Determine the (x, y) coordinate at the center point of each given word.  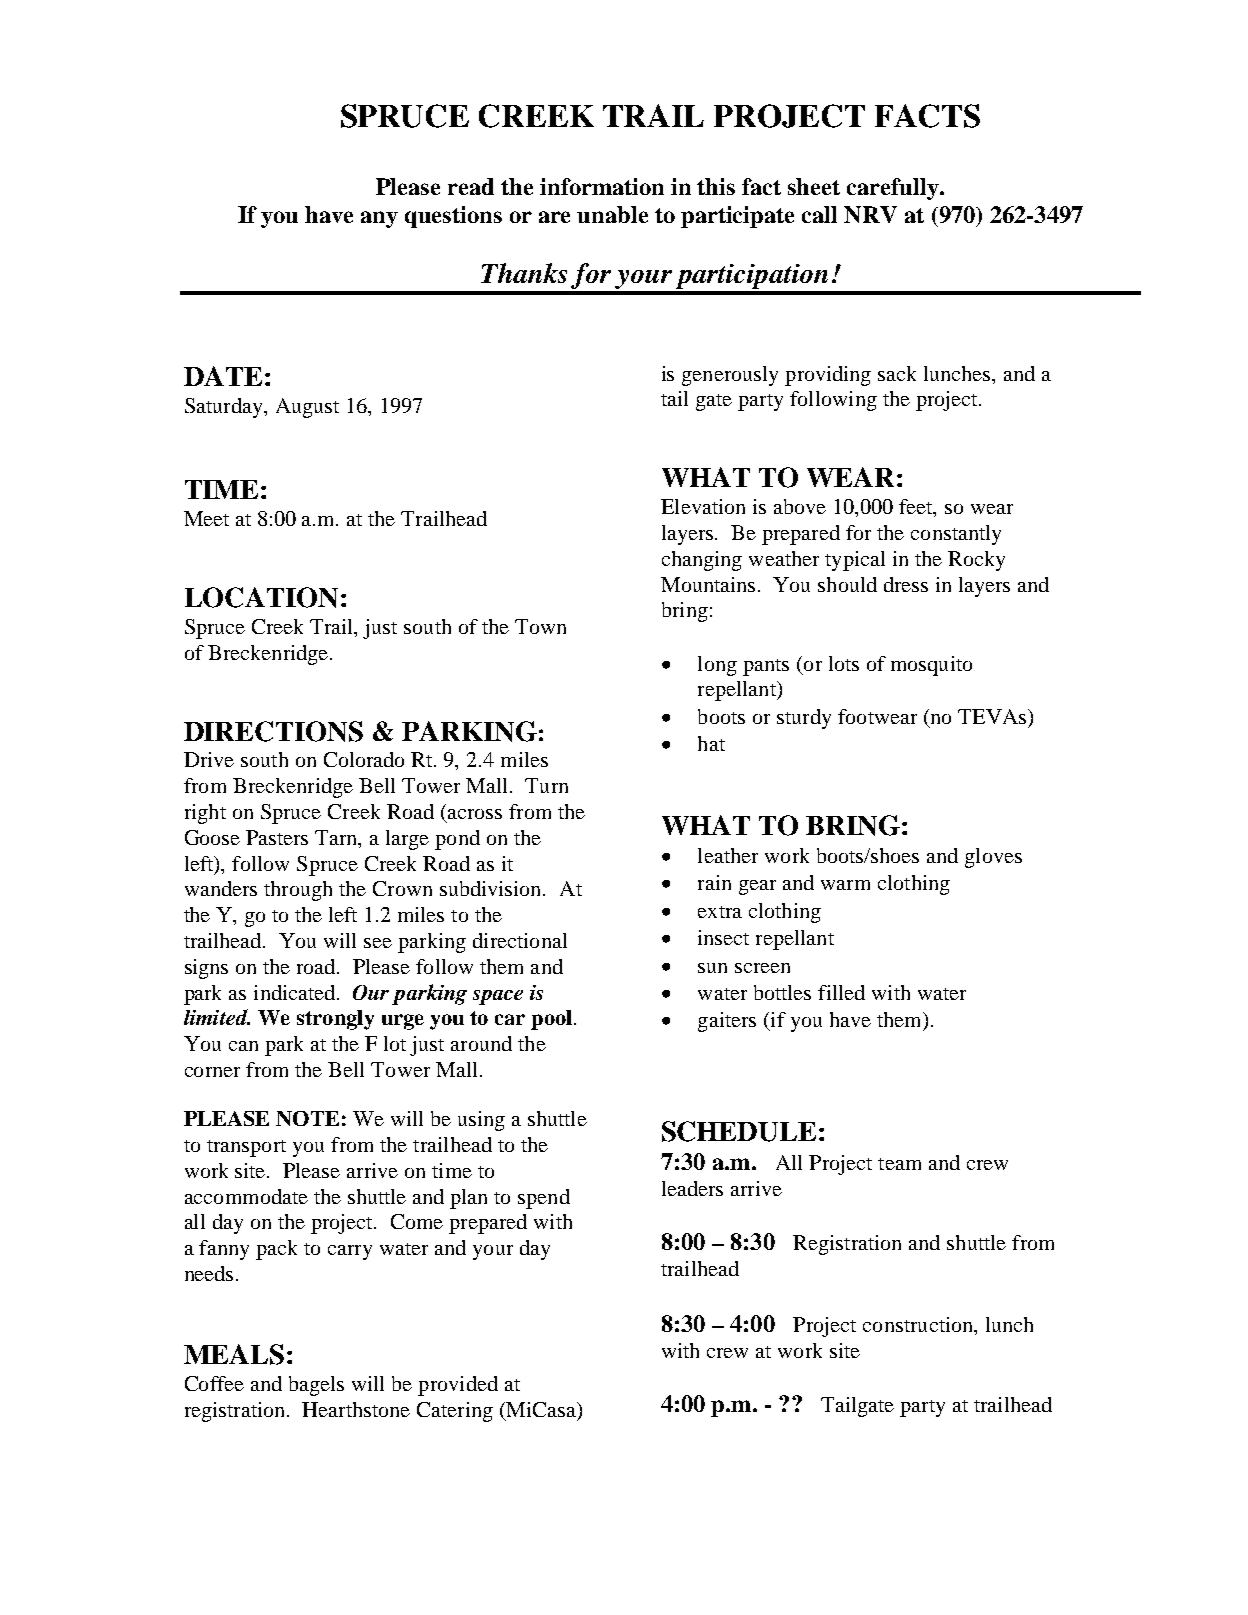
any (379, 219)
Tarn (337, 837)
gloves (993, 858)
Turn (546, 785)
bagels (316, 1386)
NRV (870, 214)
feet (917, 508)
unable (612, 214)
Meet (206, 518)
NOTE (307, 1118)
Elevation (703, 506)
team (899, 1164)
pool (551, 1020)
